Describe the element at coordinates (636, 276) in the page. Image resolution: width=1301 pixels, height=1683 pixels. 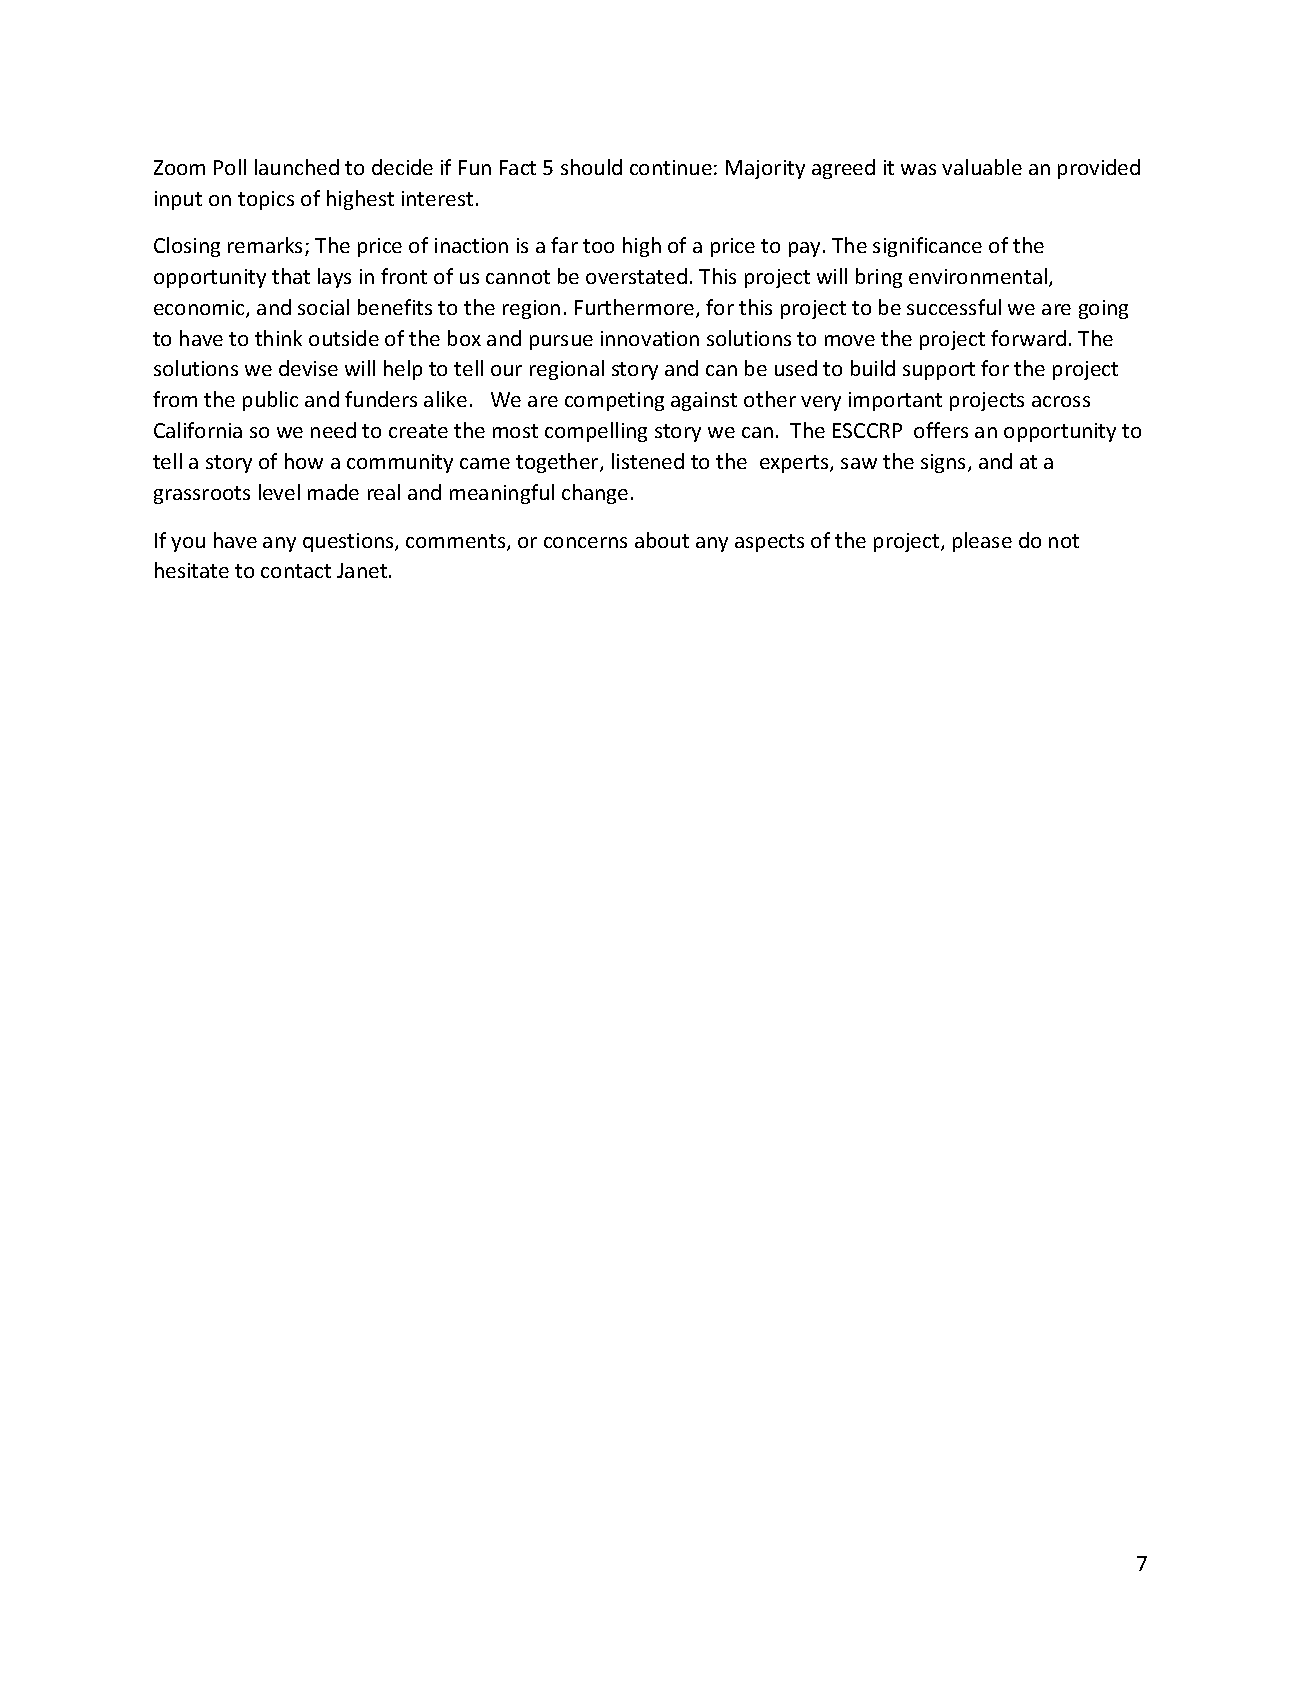
I see `overstated` at that location.
